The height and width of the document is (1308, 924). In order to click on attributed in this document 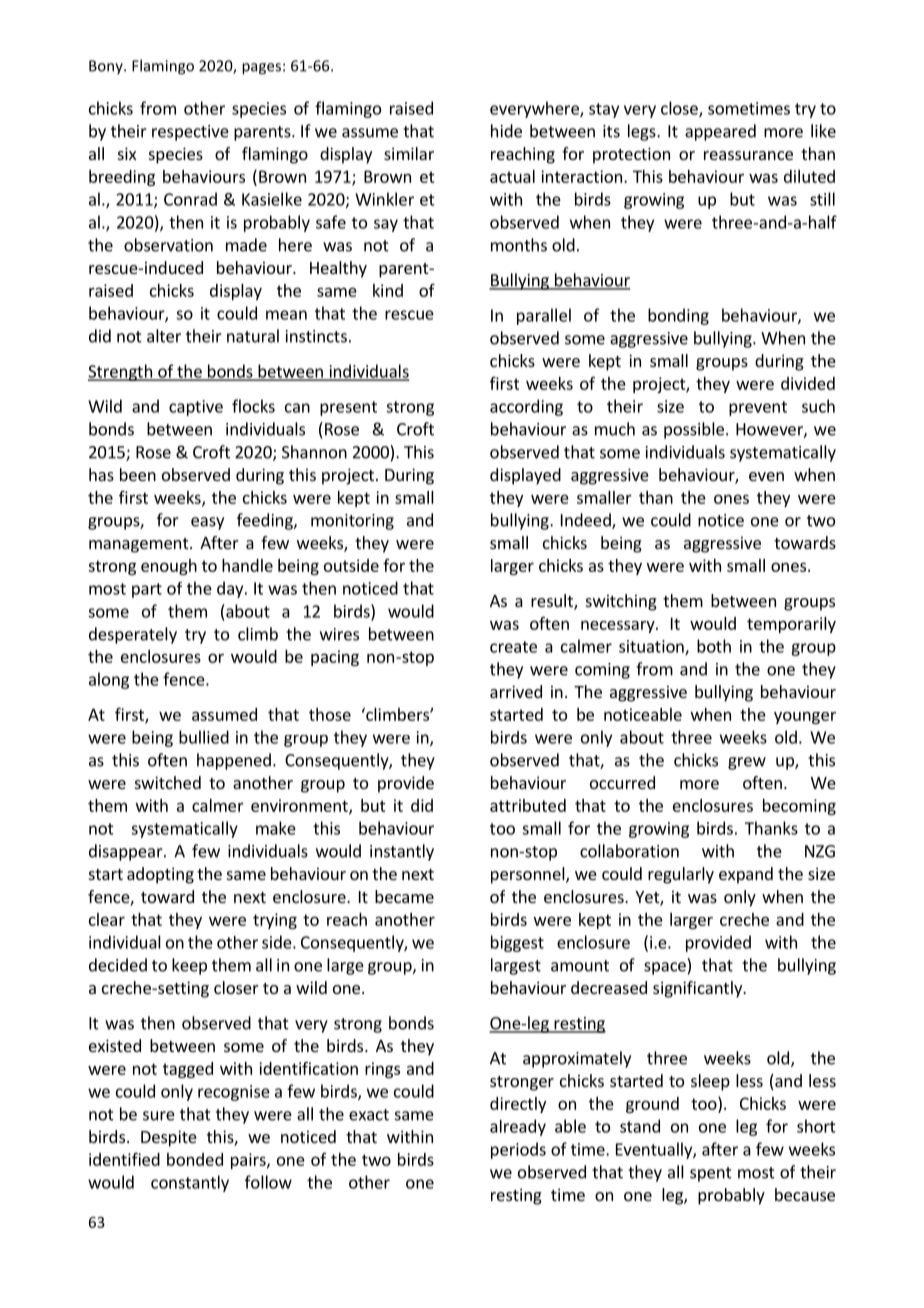, I will do `click(528, 805)`.
